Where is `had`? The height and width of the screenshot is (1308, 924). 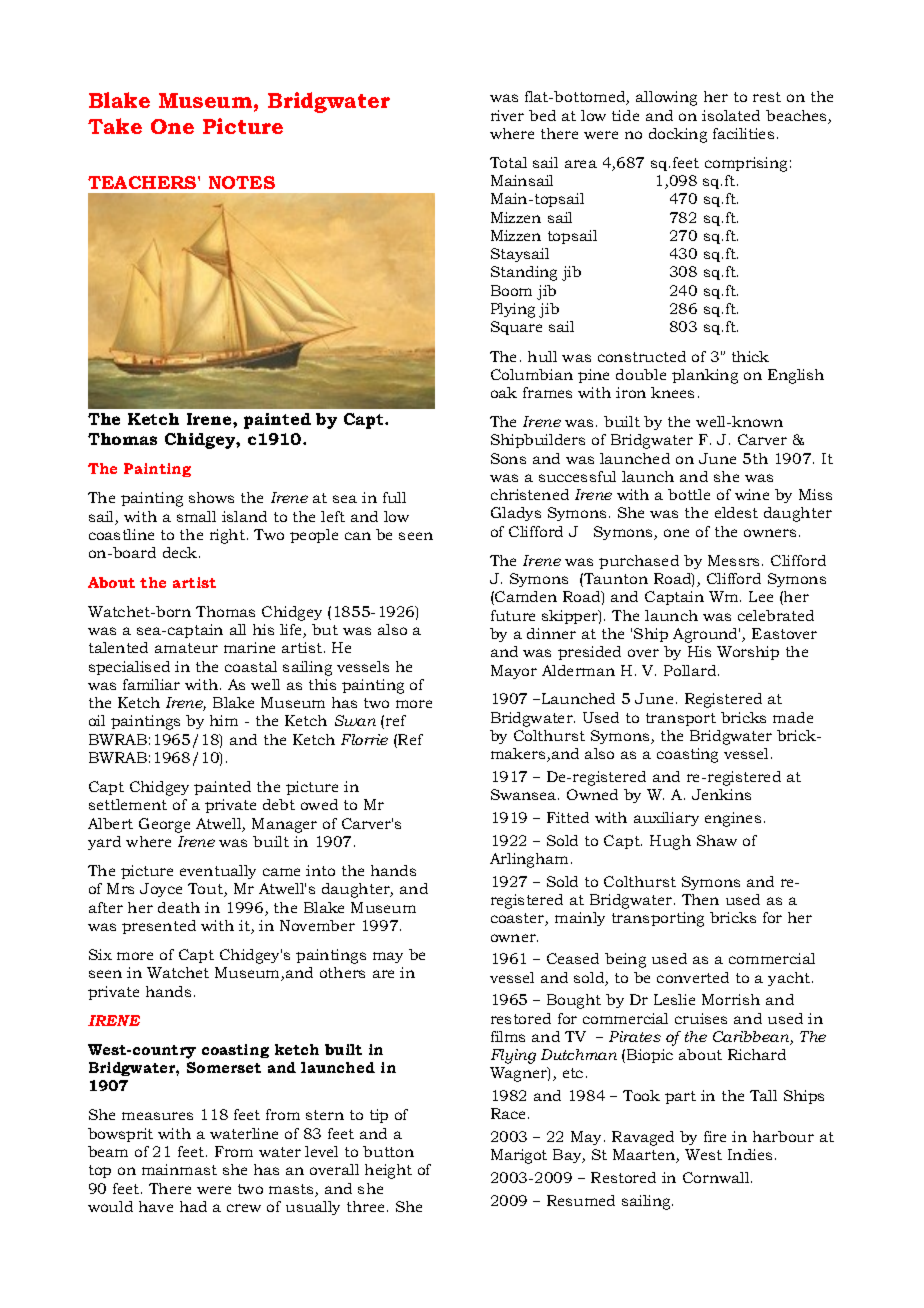
had is located at coordinates (193, 1206).
